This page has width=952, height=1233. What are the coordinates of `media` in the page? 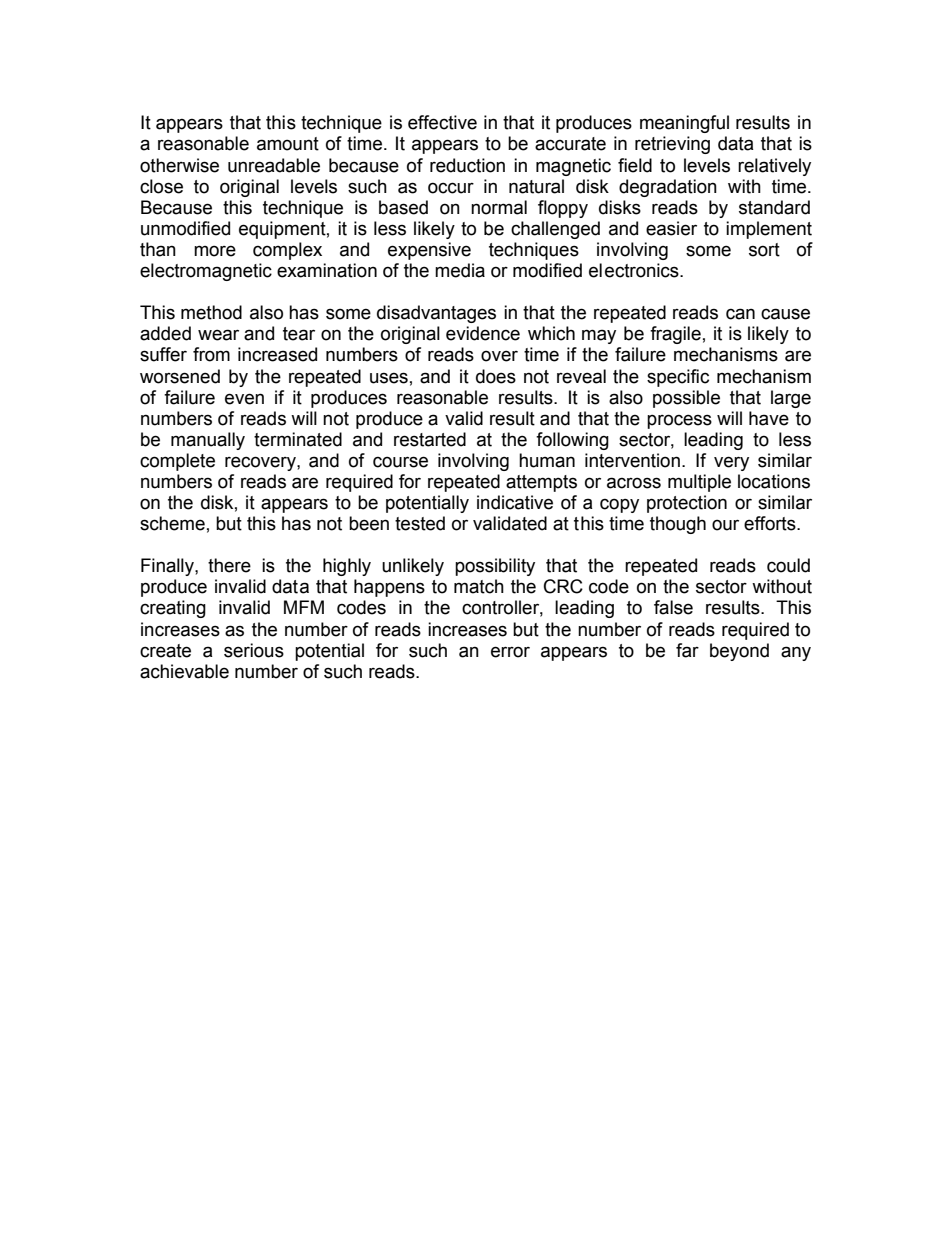 It's located at (460, 270).
